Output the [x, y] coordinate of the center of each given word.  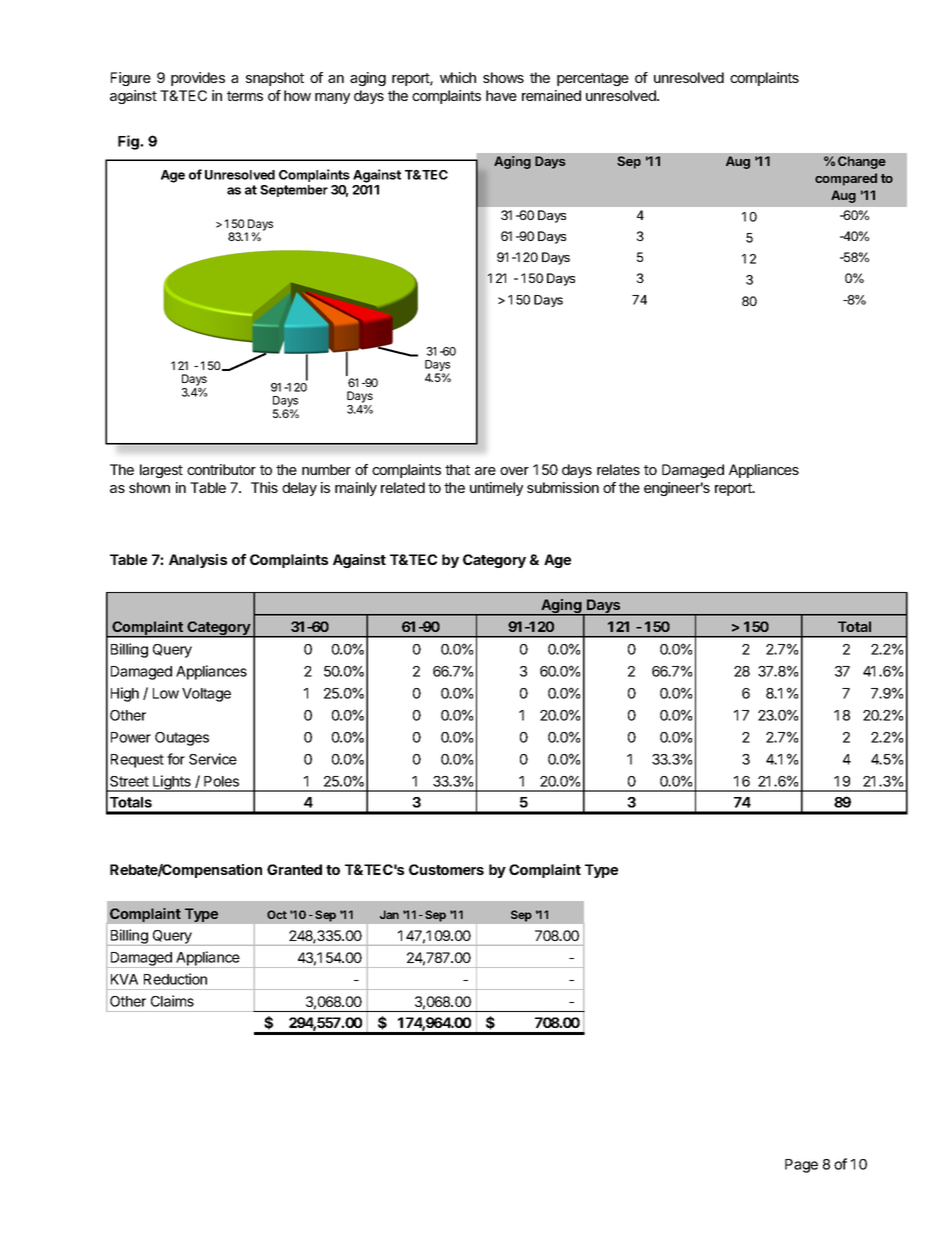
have [501, 95]
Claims [172, 1001]
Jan [389, 914]
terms [245, 96]
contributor [221, 469]
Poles [221, 781]
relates [618, 469]
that [457, 469]
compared [846, 179]
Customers [446, 869]
